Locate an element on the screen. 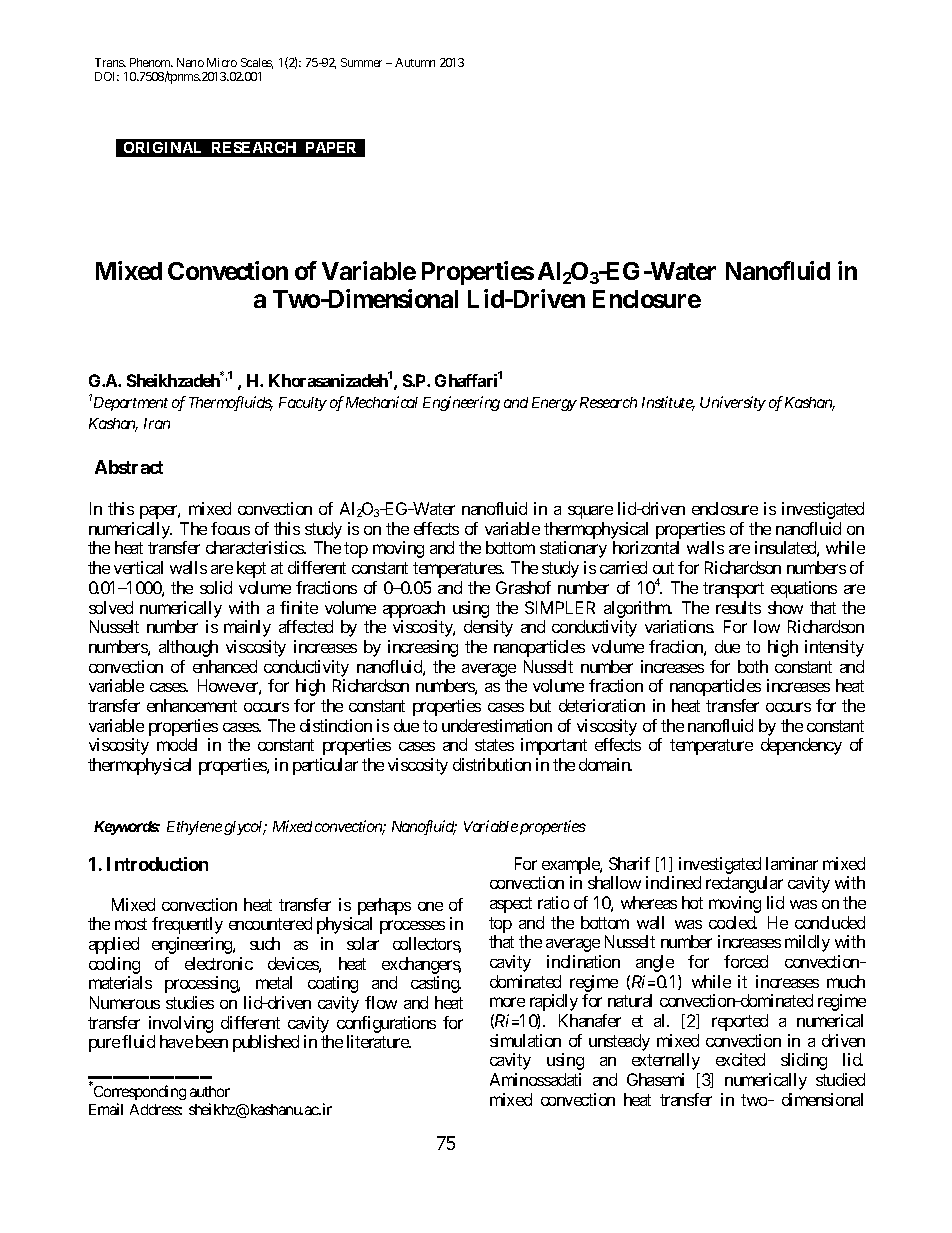  author is located at coordinates (210, 1091).
